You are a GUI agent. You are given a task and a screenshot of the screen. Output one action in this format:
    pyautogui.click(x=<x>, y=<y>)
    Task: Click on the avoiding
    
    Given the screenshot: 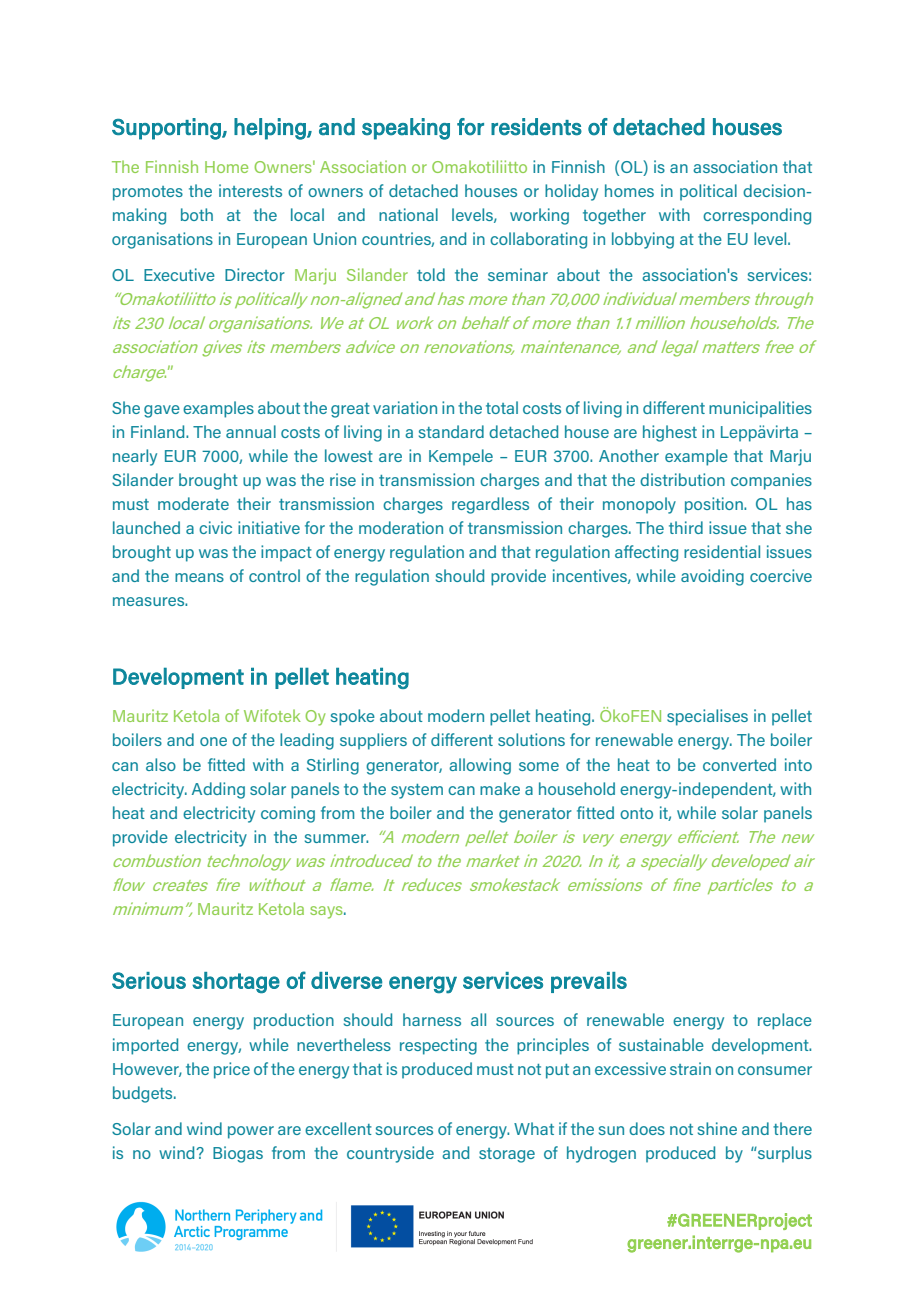 What is the action you would take?
    pyautogui.click(x=712, y=577)
